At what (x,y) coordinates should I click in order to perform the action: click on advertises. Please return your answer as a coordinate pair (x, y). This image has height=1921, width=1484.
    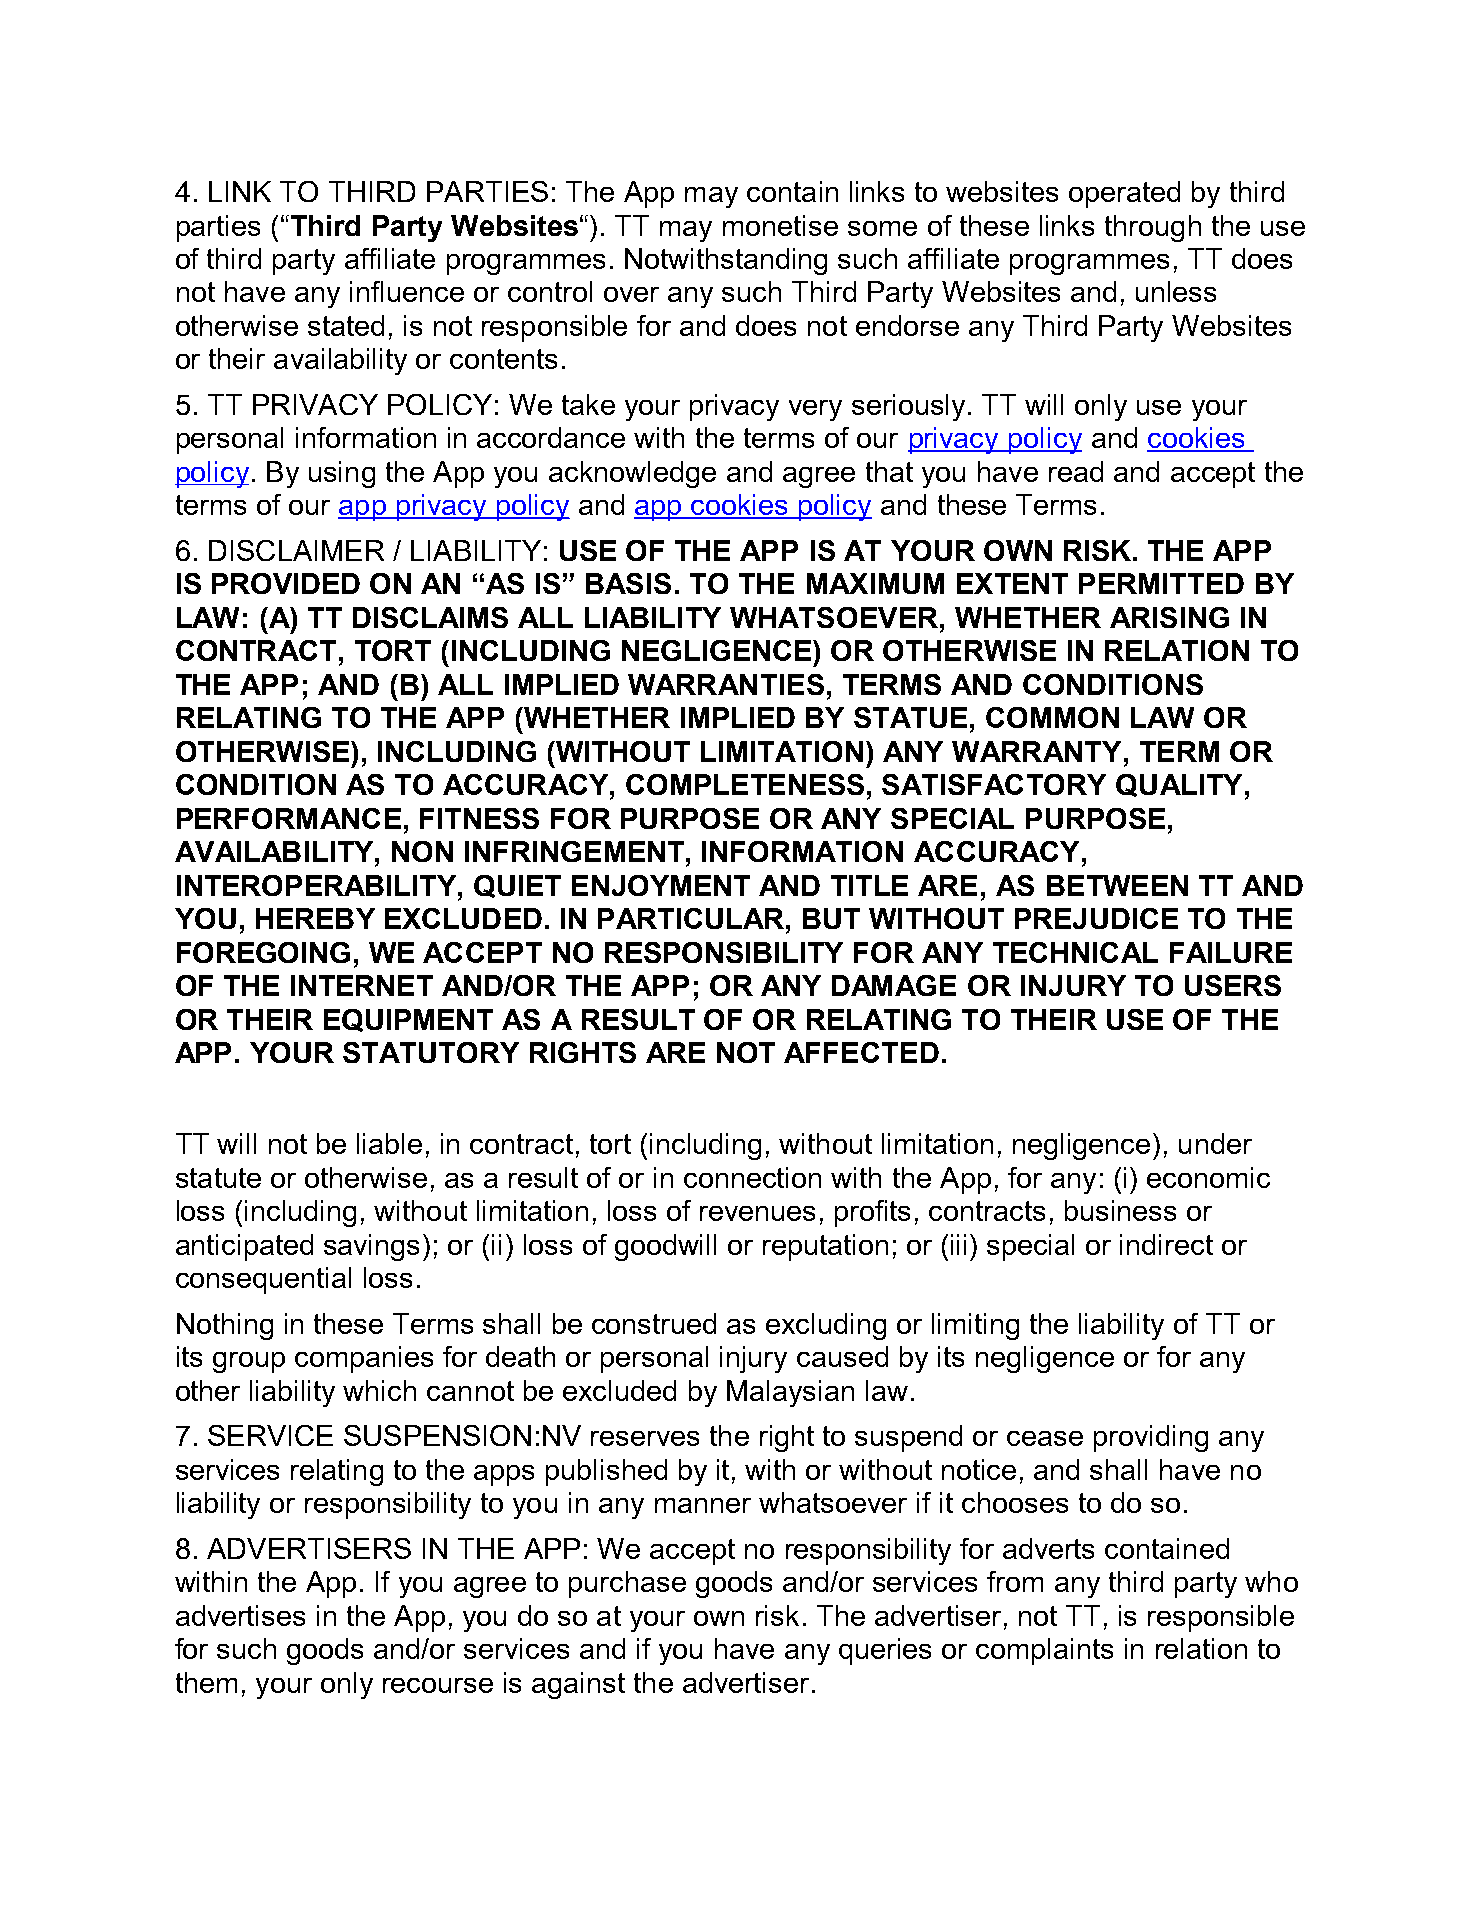
    Looking at the image, I should click on (240, 1615).
